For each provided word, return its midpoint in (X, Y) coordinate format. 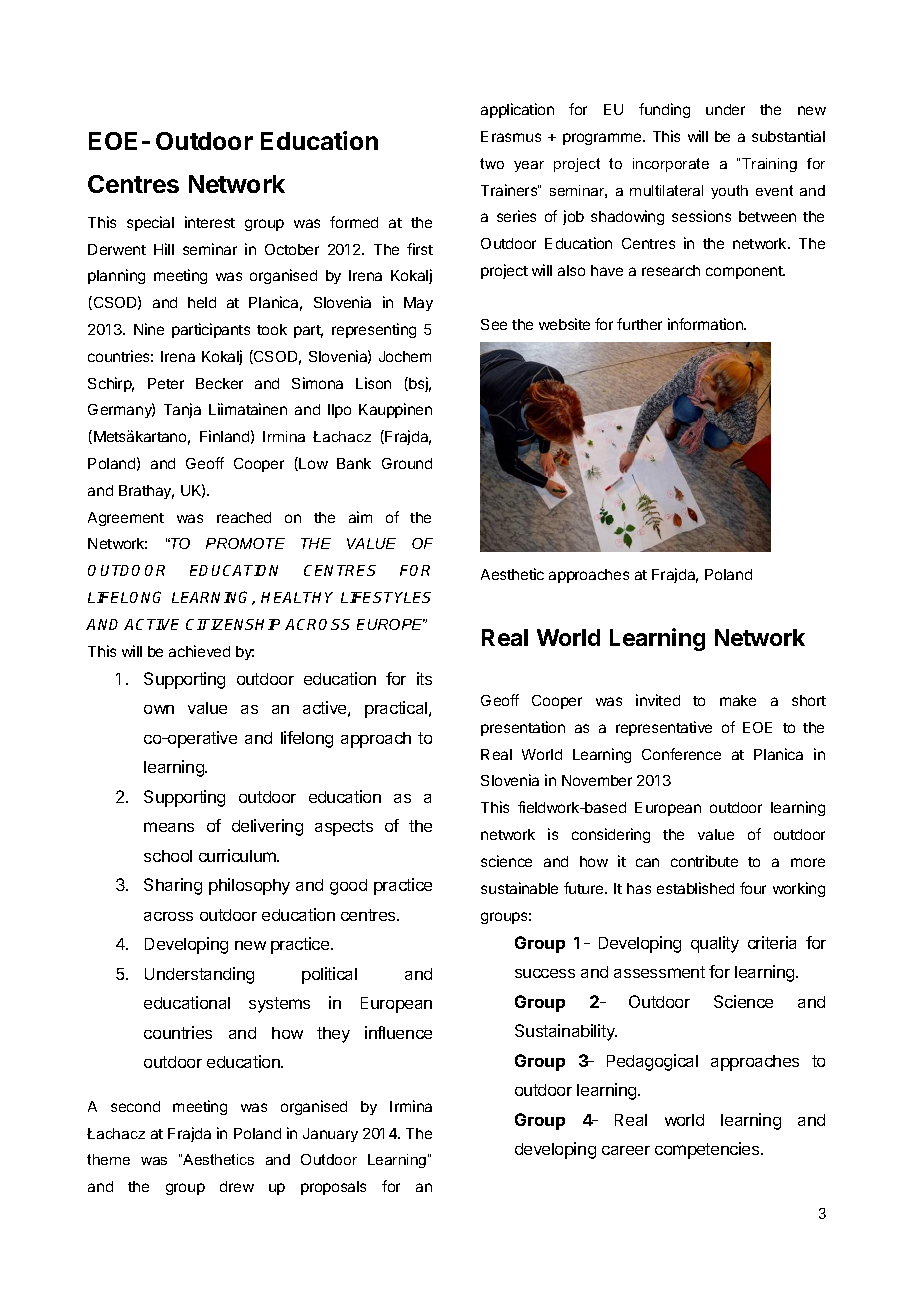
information (706, 324)
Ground (407, 463)
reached (244, 517)
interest (210, 222)
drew (237, 1186)
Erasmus (511, 136)
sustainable (519, 888)
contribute (704, 861)
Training (769, 165)
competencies (708, 1150)
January (330, 1135)
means (169, 827)
